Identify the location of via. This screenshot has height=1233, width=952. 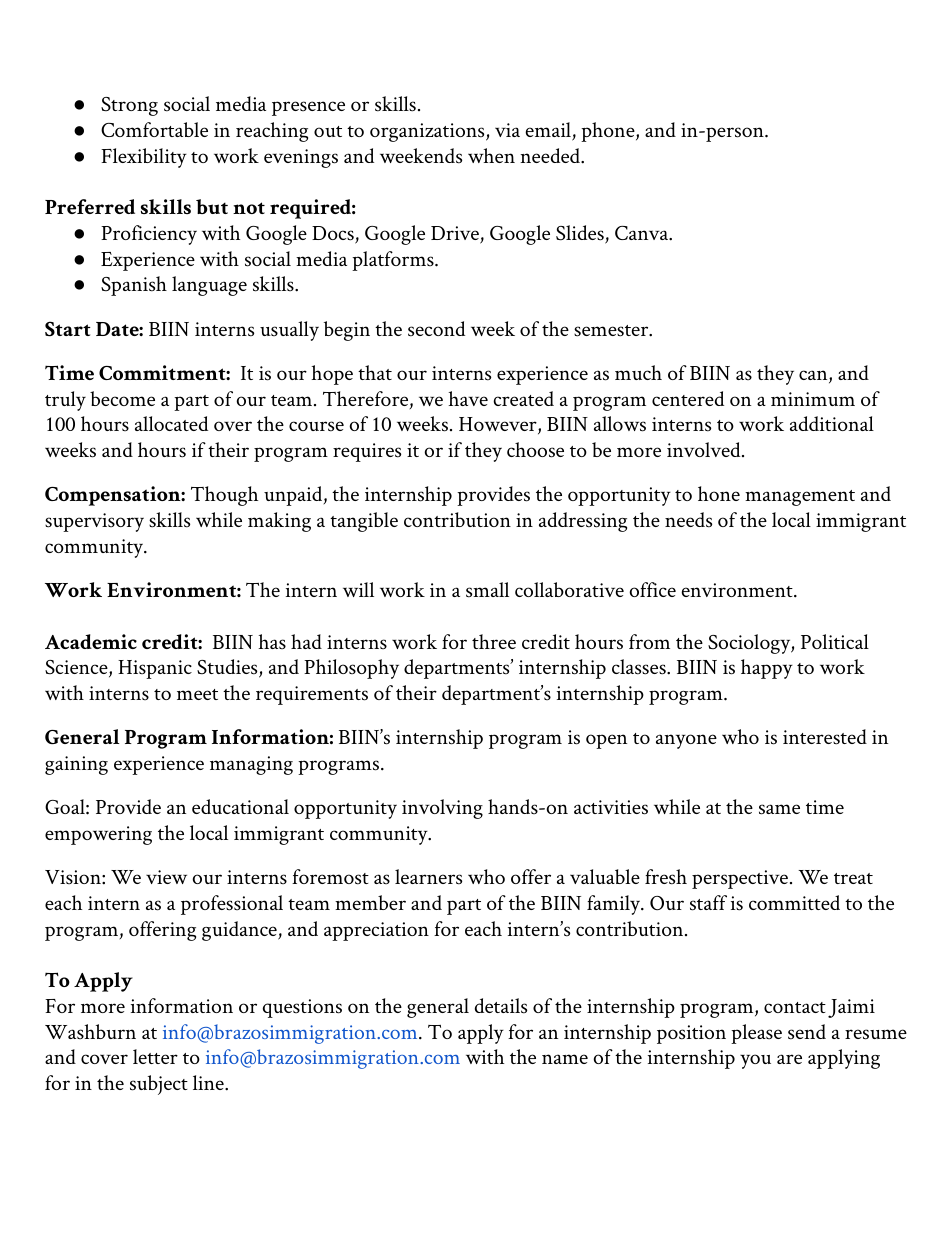
(507, 130).
